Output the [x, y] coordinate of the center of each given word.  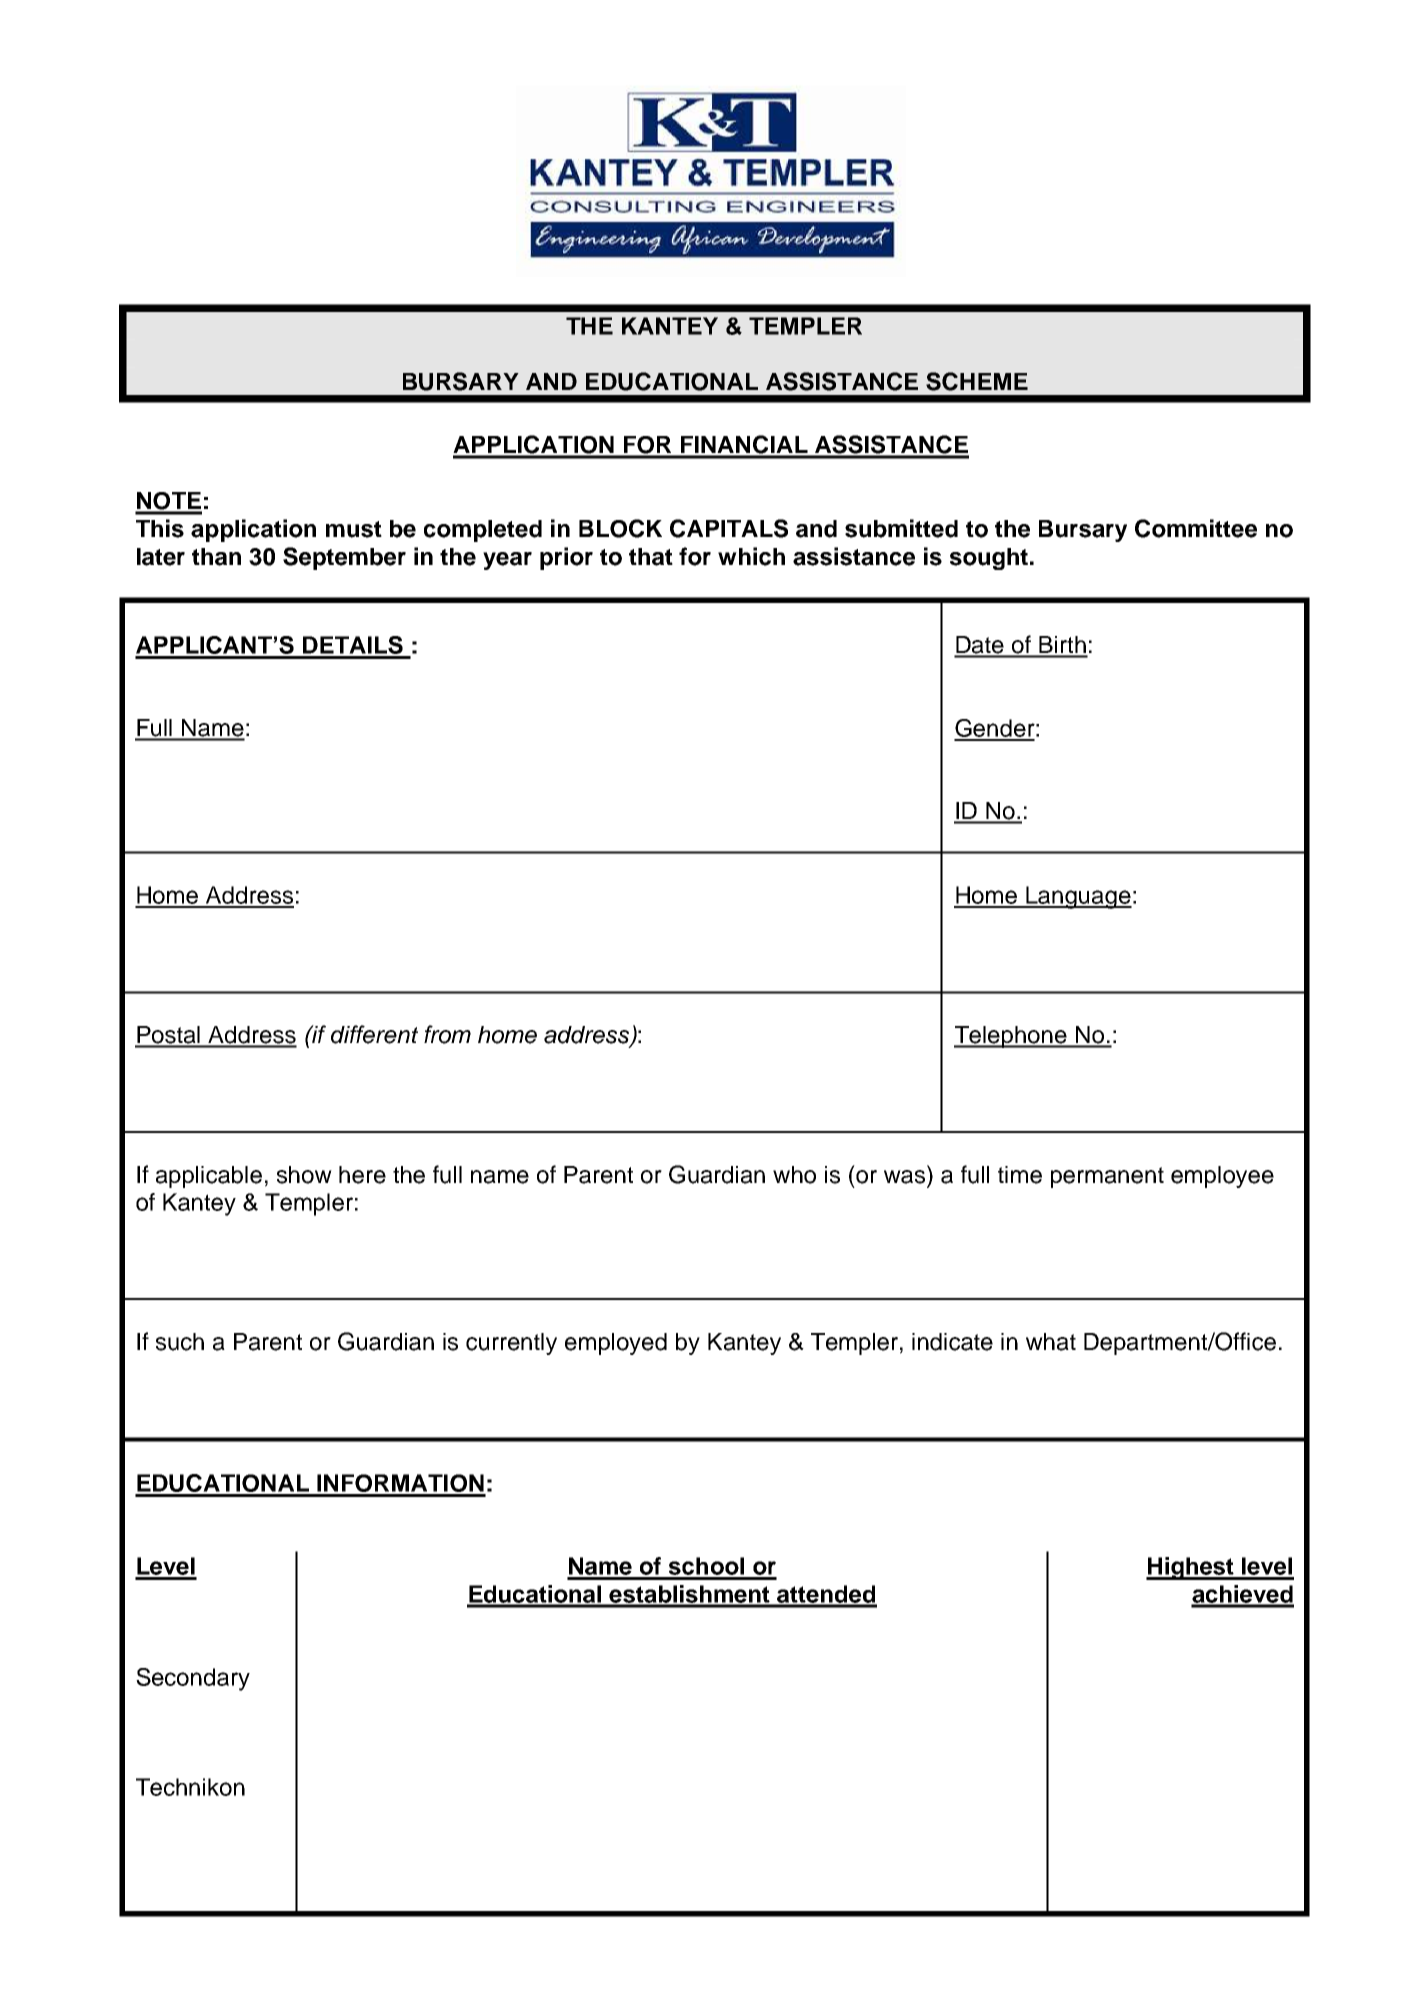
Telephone [1011, 1037]
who [794, 1175]
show [304, 1175]
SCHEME [977, 381]
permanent [1107, 1177]
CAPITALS [729, 528]
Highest [1191, 1568]
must [354, 529]
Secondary [193, 1679]
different [374, 1034]
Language [1078, 897]
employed [616, 1344]
